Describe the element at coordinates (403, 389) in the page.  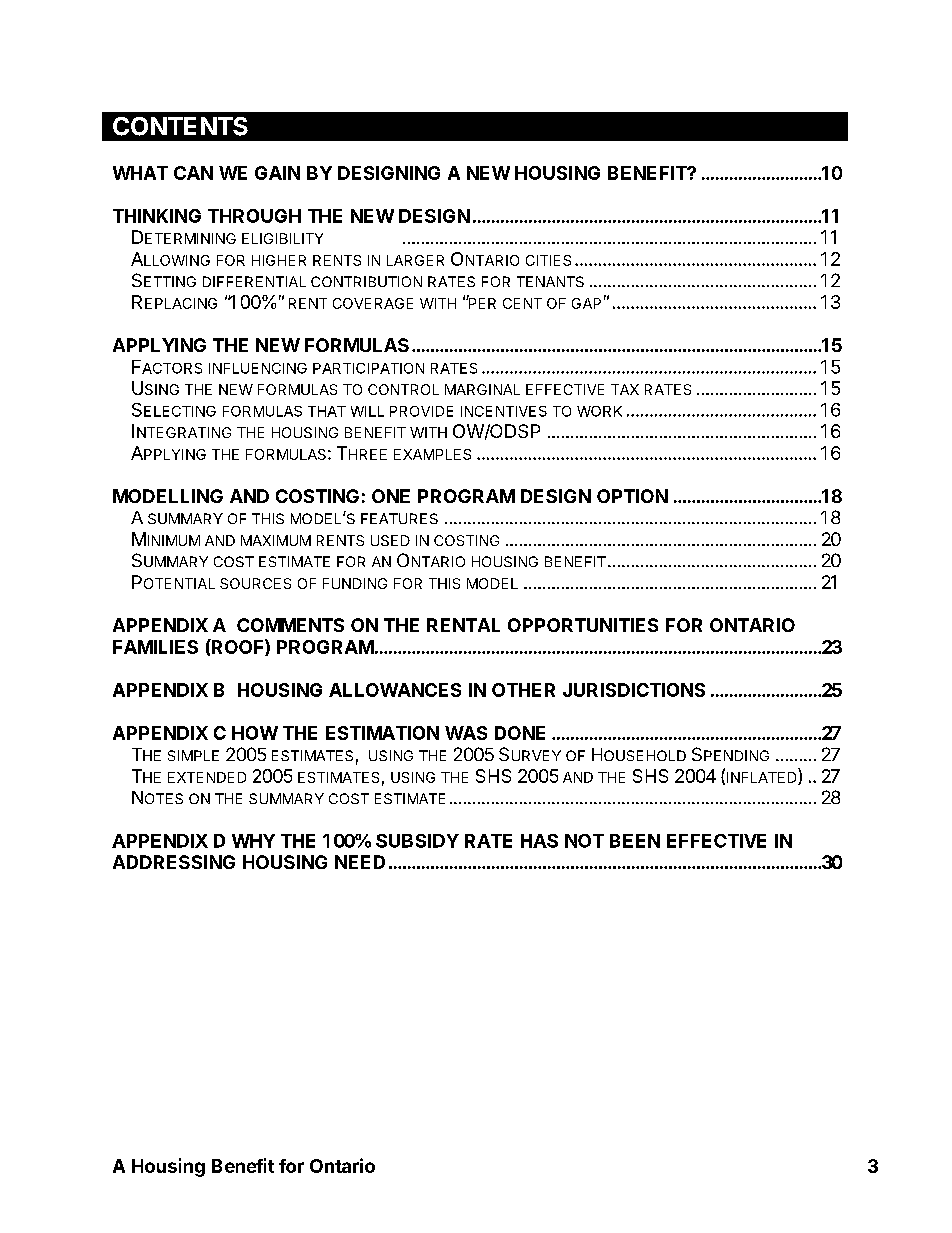
I see `CONTROL` at that location.
